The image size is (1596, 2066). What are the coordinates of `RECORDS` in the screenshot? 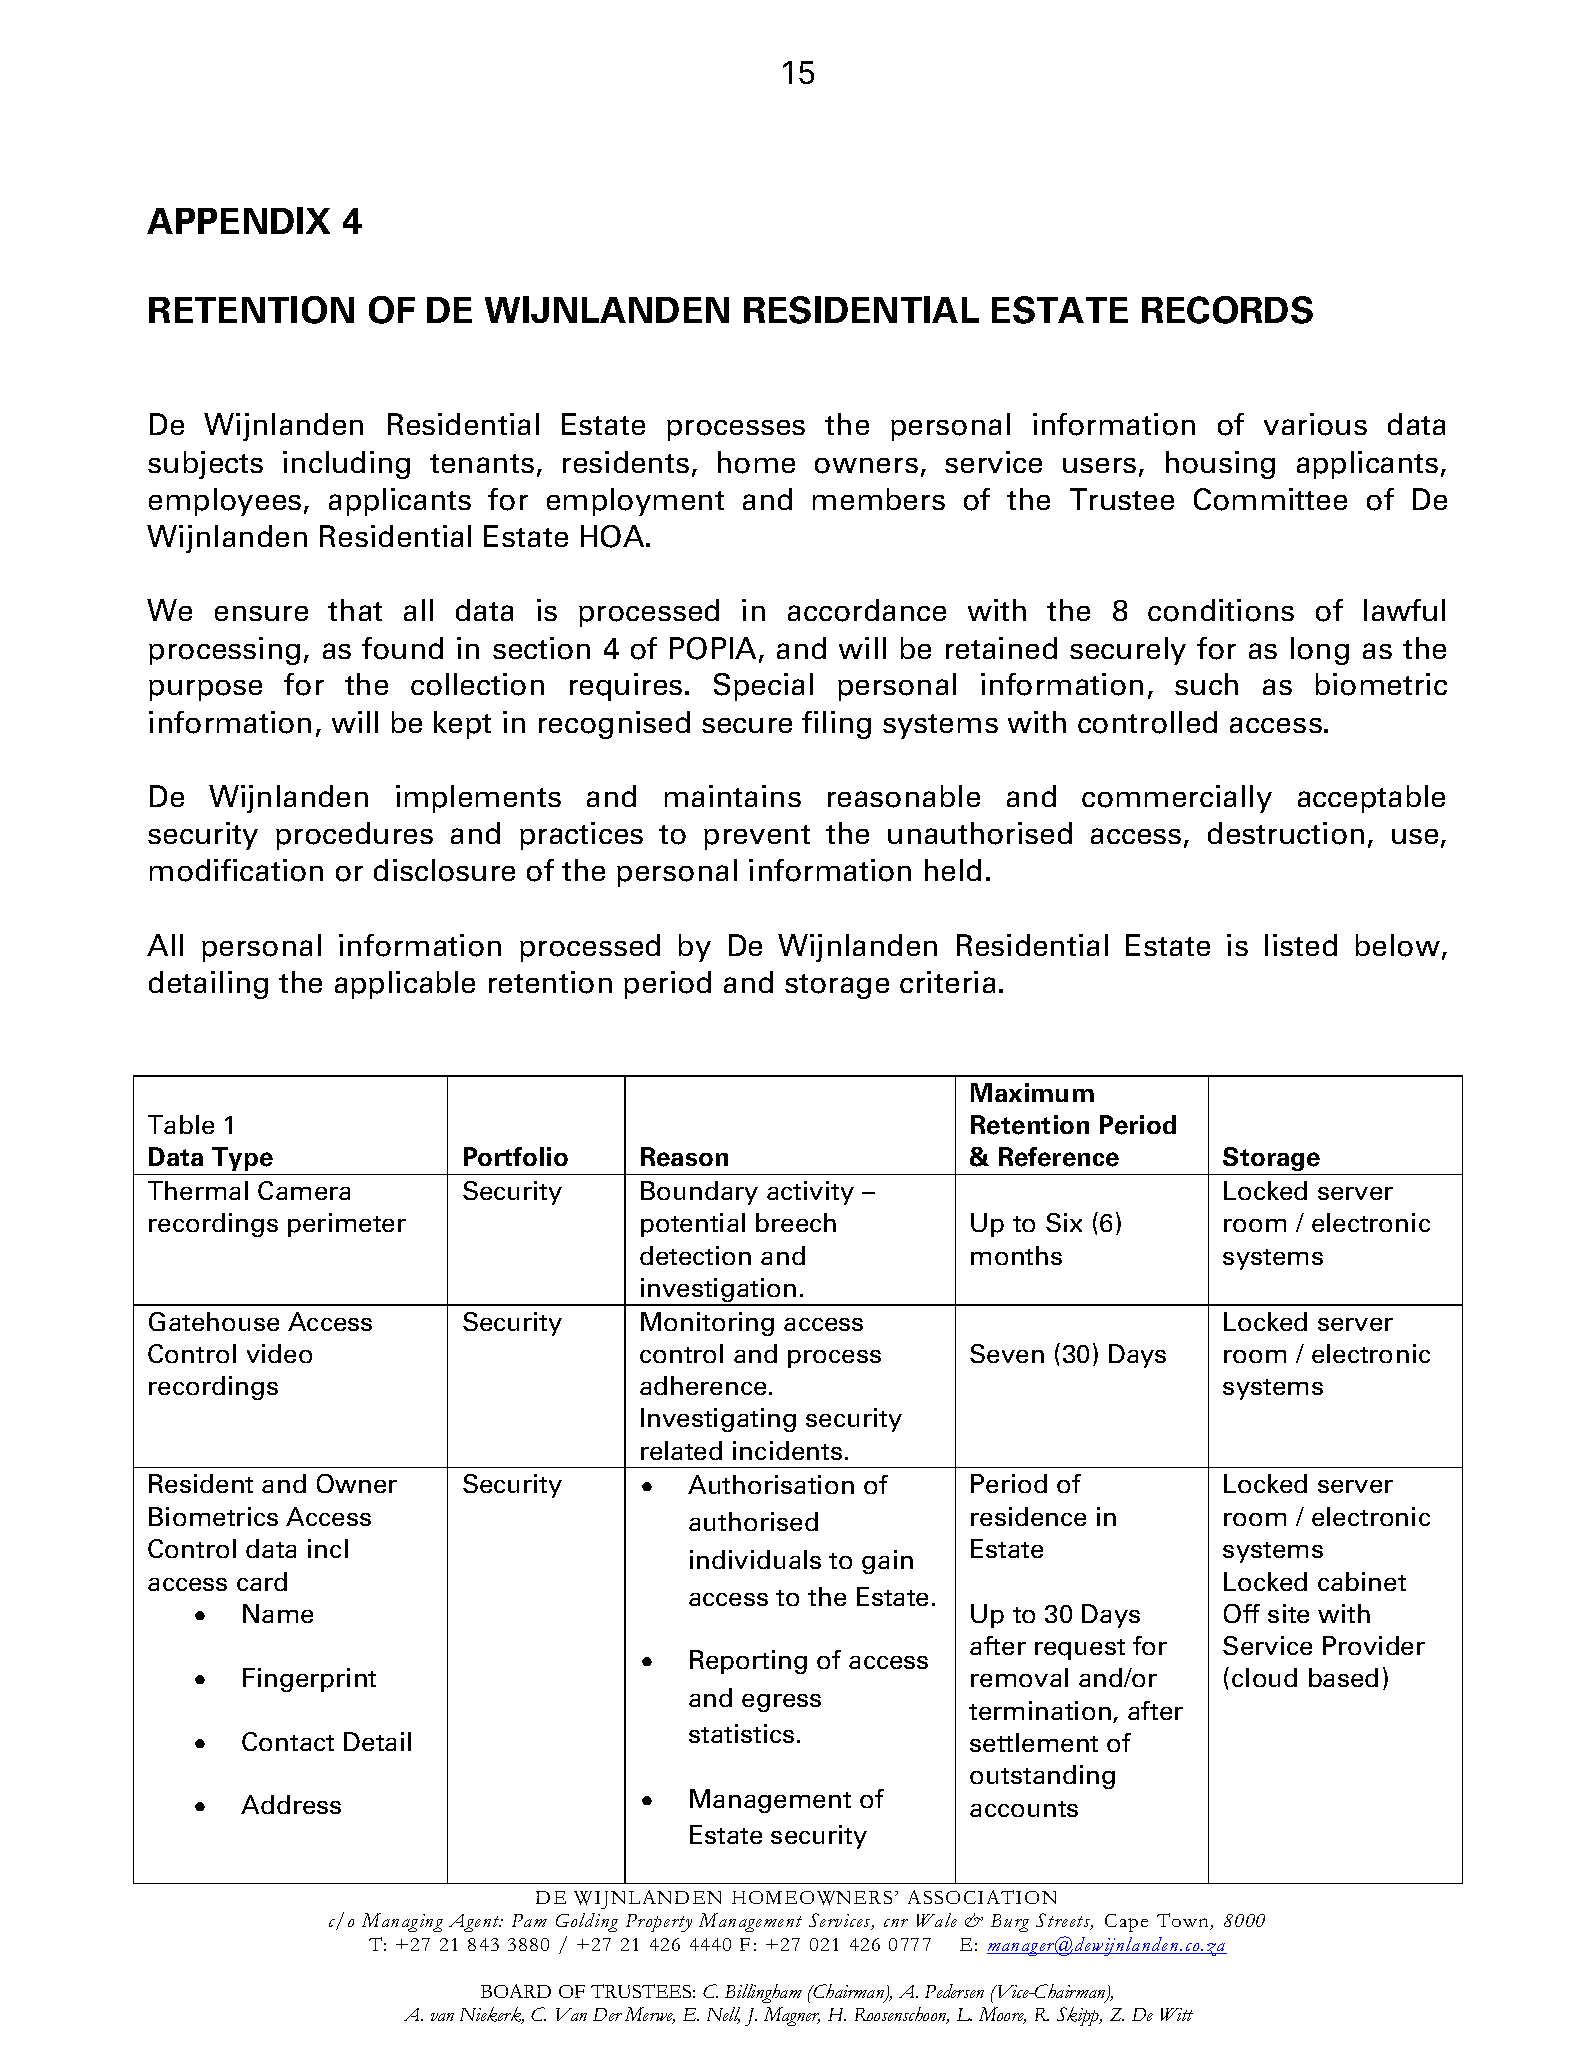 It's located at (1227, 310).
